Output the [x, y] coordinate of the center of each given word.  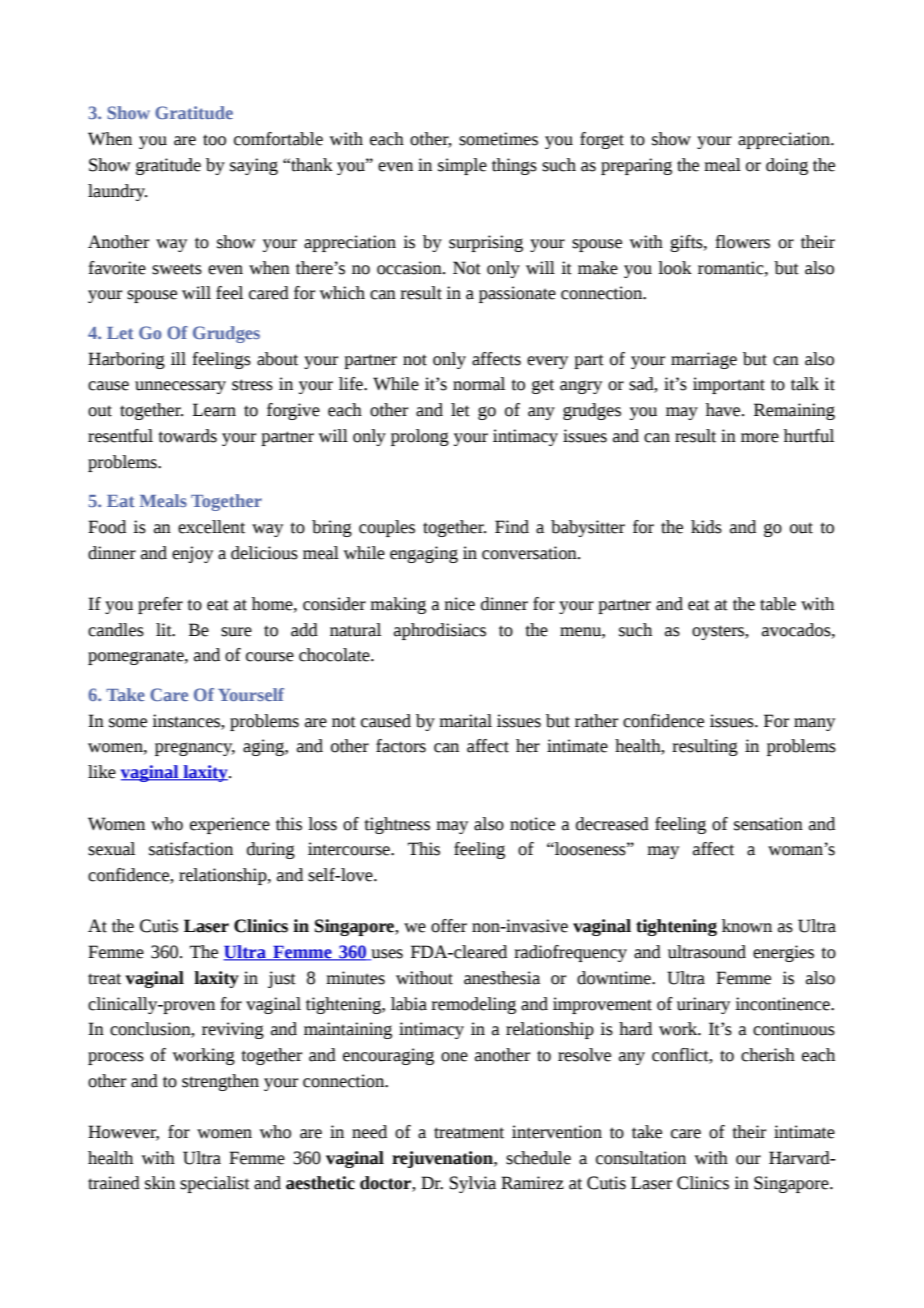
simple [462, 166]
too [214, 140]
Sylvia [472, 1184]
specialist [215, 1184]
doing [787, 166]
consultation [641, 1158]
